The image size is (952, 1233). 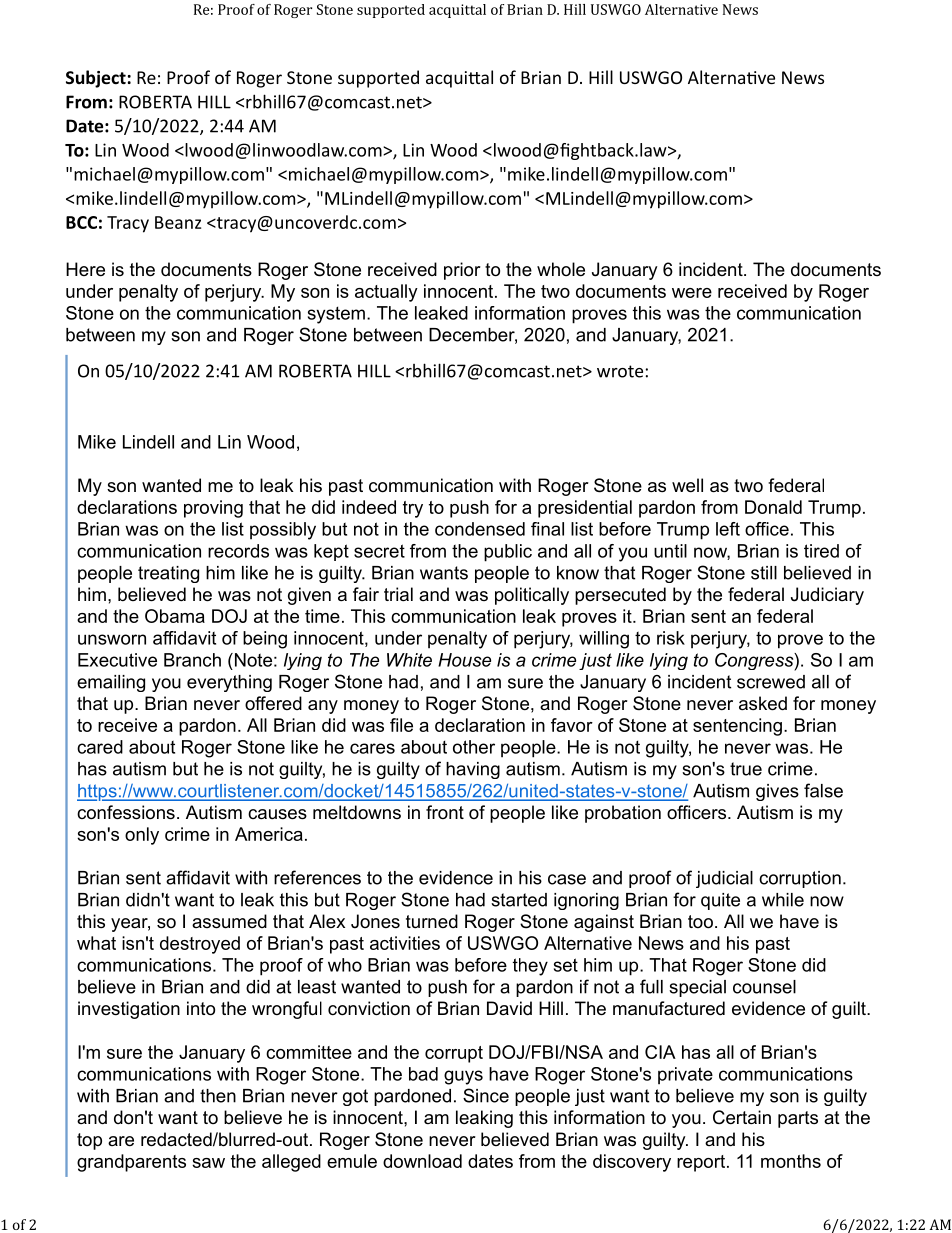 What do you see at coordinates (464, 660) in the document?
I see `House` at bounding box center [464, 660].
